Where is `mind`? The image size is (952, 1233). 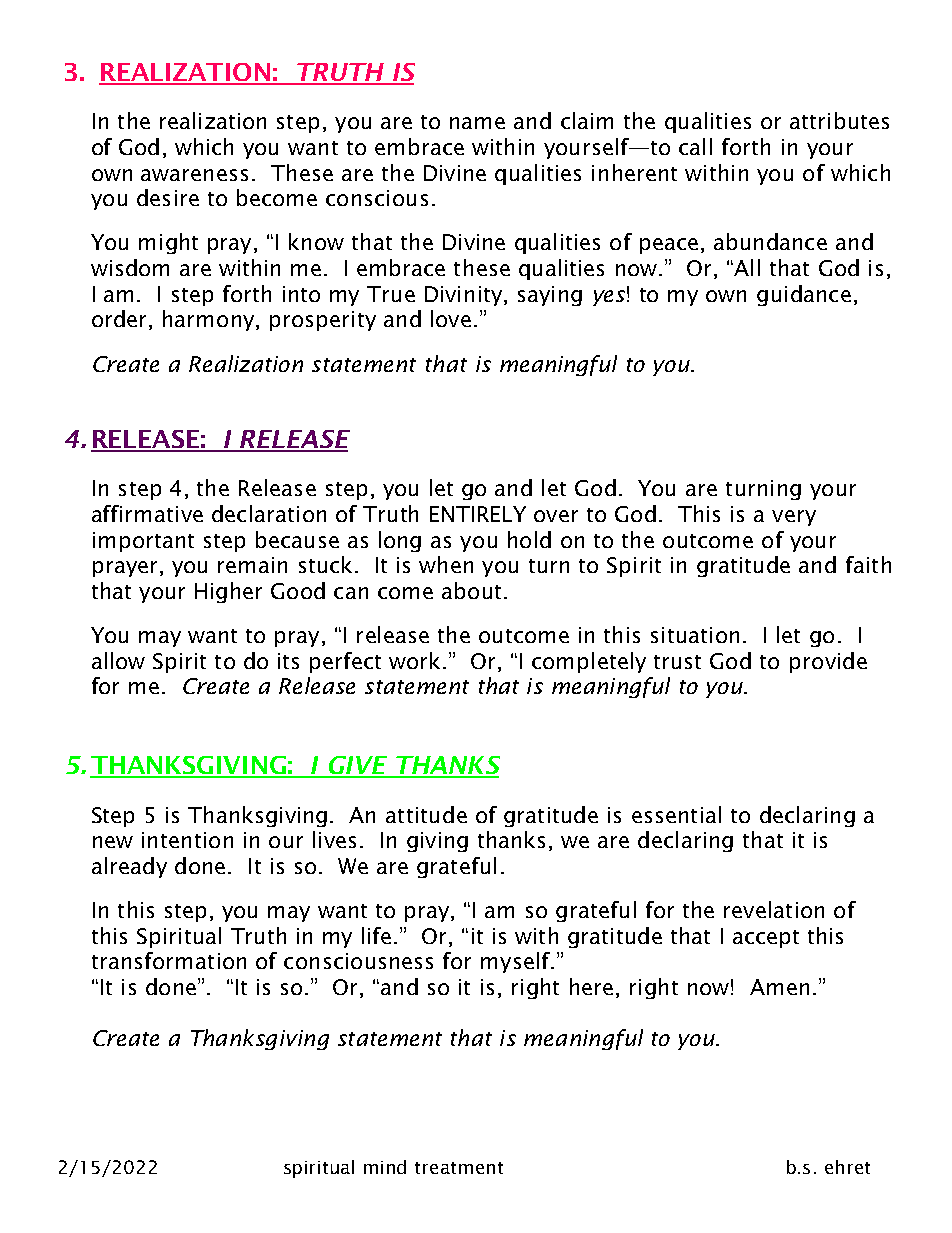
mind is located at coordinates (385, 1167).
